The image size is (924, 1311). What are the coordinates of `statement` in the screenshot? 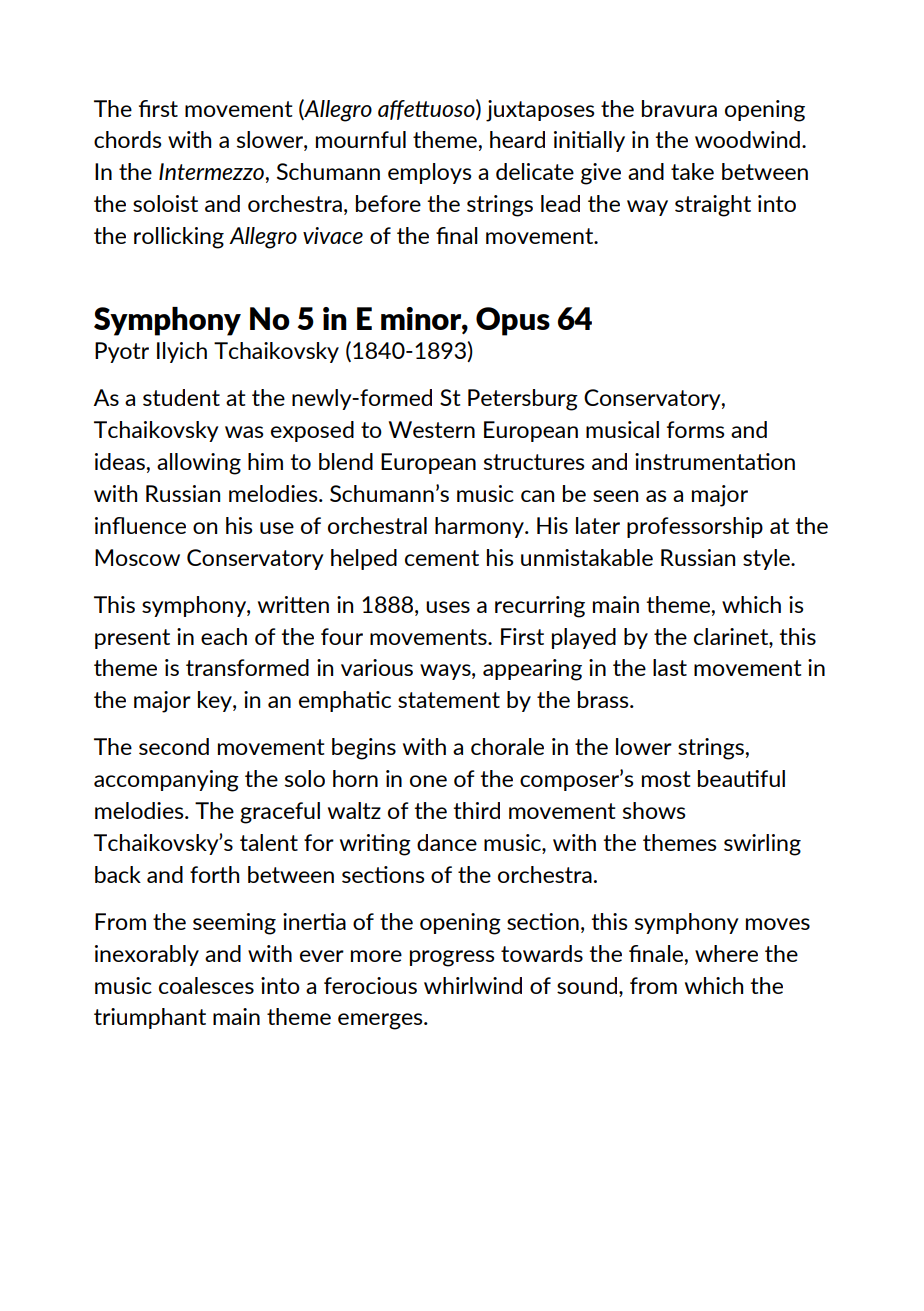 It's located at (449, 700).
